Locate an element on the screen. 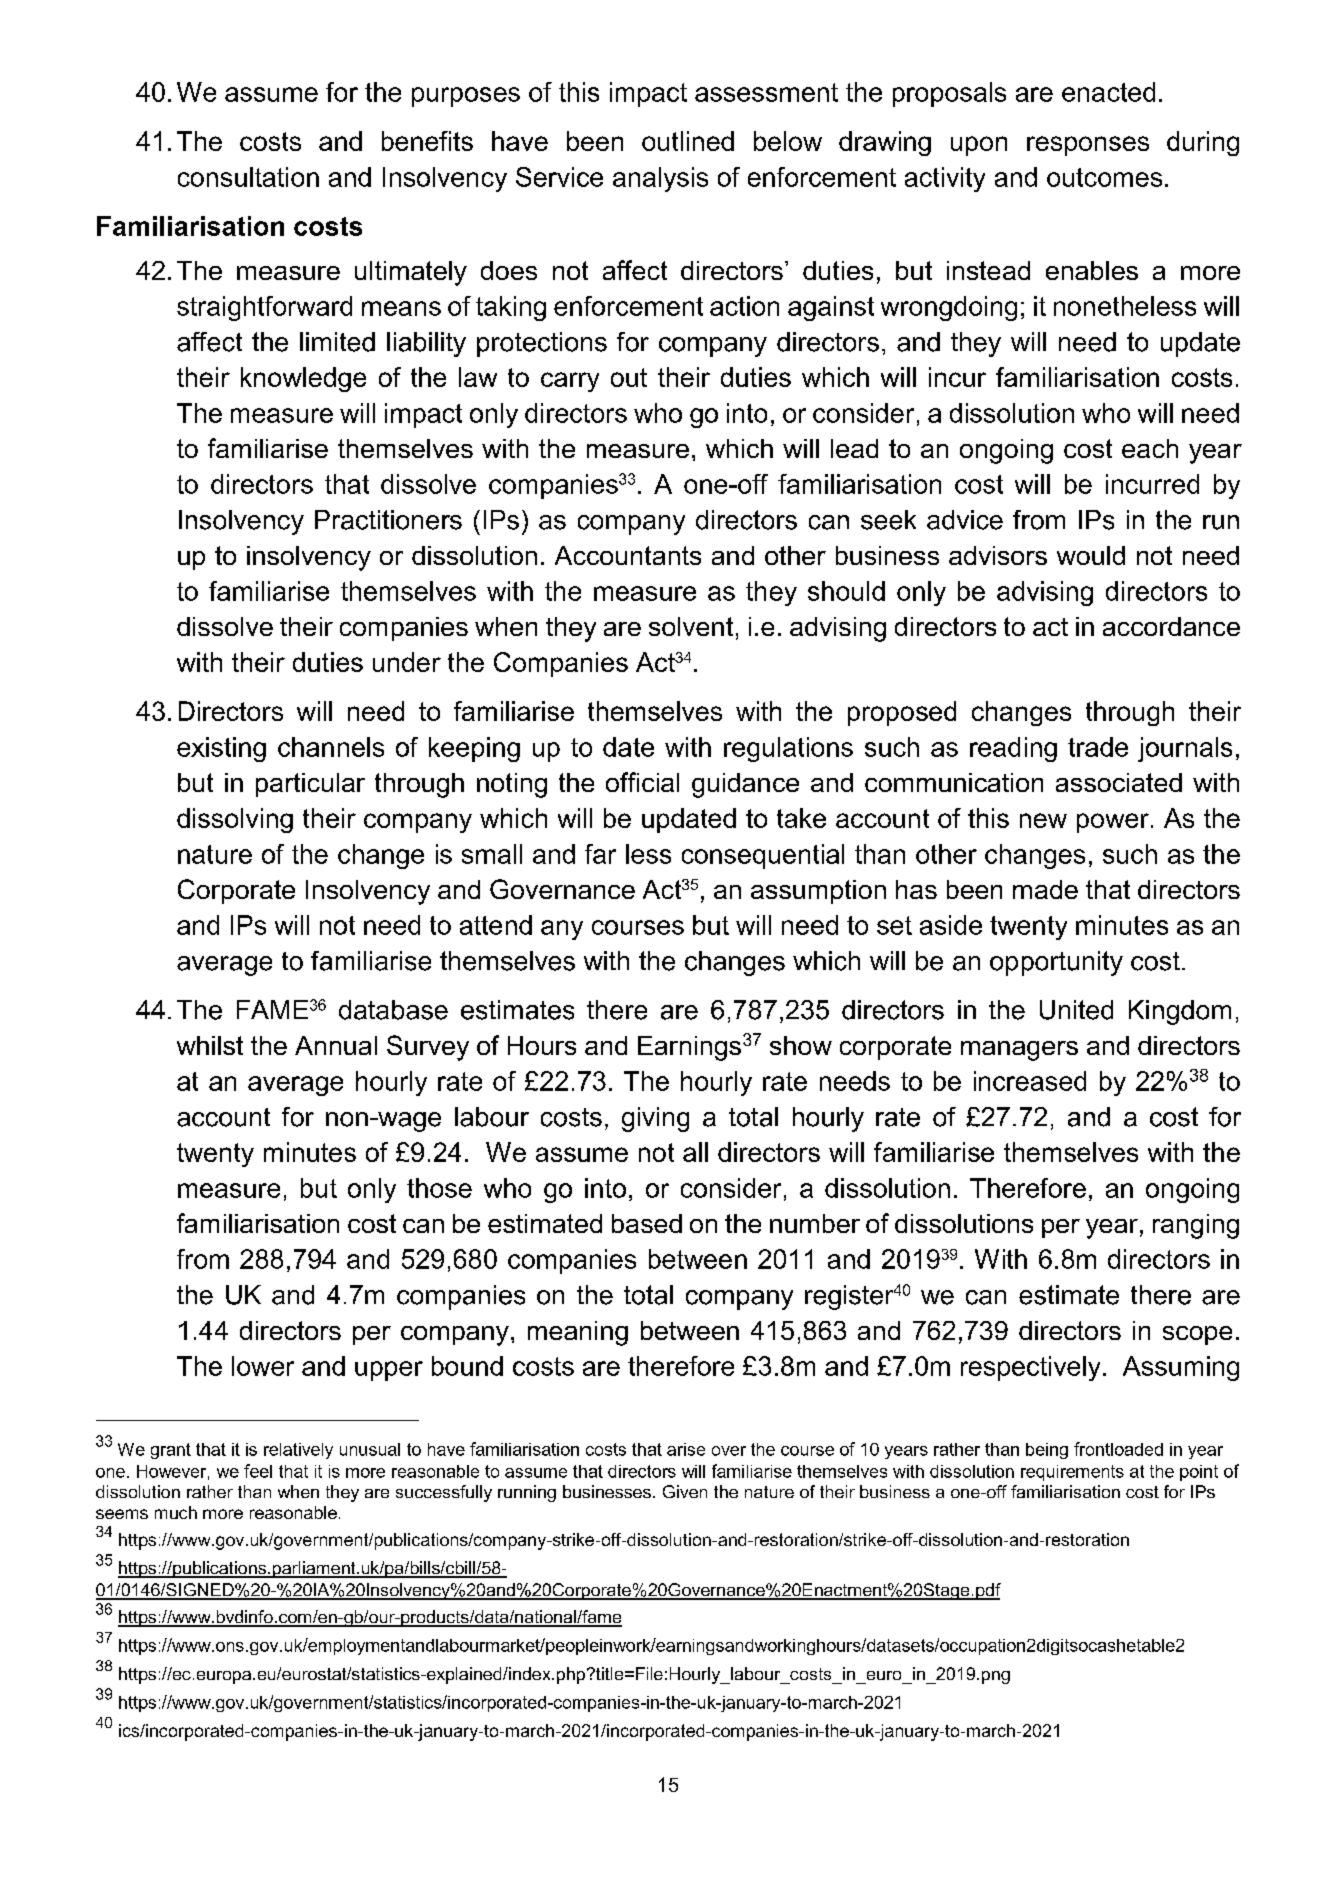 Image resolution: width=1336 pixels, height=1890 pixels. outlined is located at coordinates (688, 141).
